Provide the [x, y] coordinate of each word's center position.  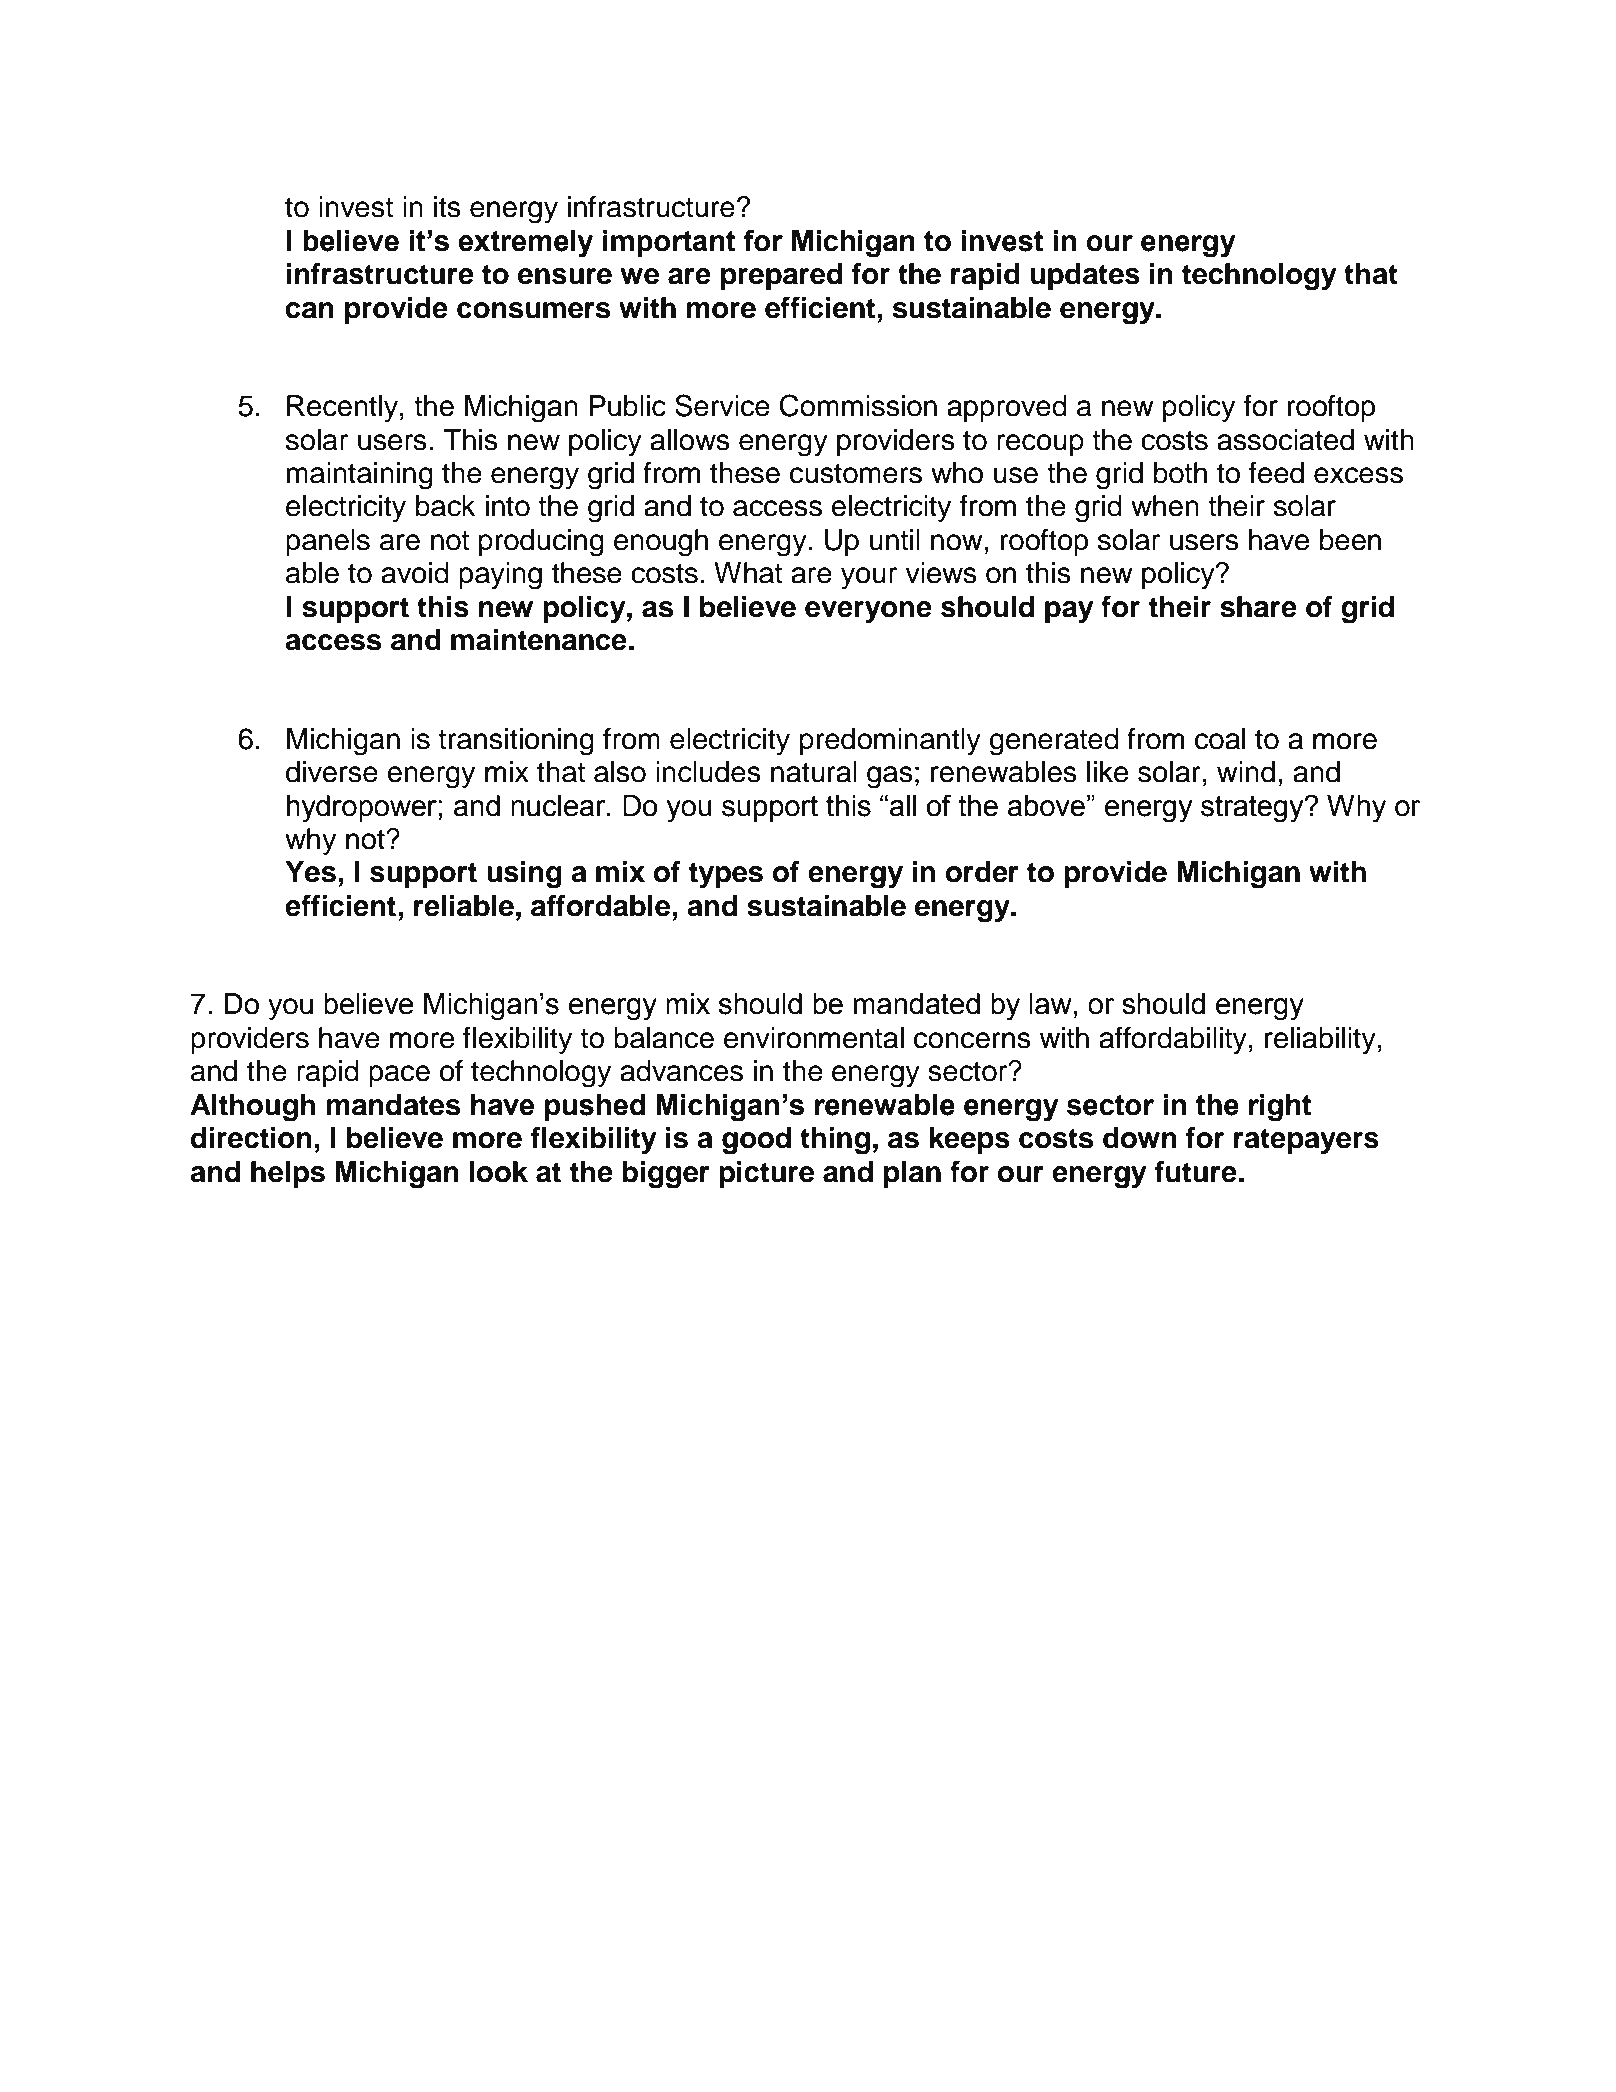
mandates [394, 1105]
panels [328, 542]
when [1165, 506]
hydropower [362, 809]
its [447, 207]
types [726, 875]
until [895, 540]
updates [1085, 276]
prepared [781, 276]
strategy [1253, 809]
